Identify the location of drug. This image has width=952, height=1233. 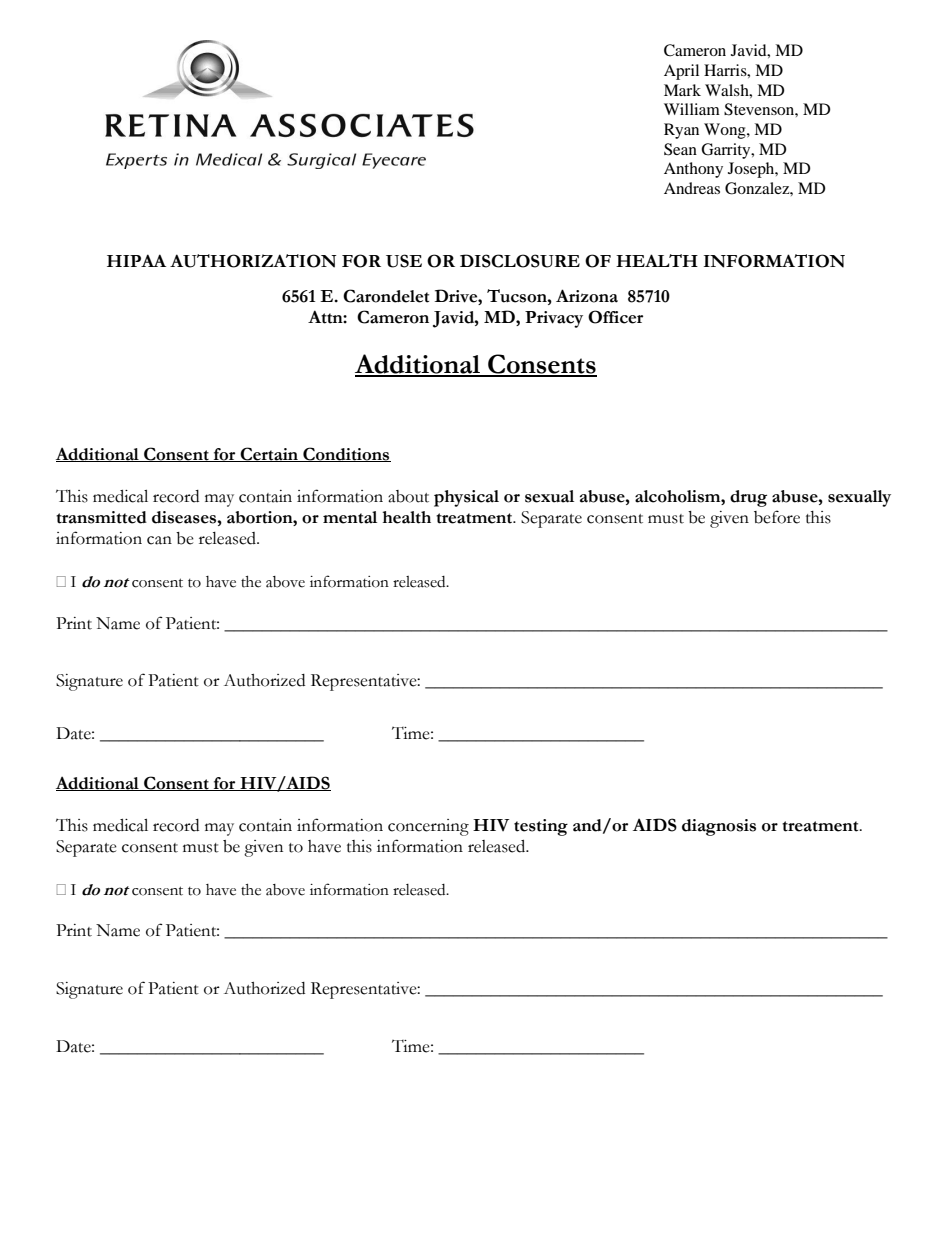
(748, 498).
